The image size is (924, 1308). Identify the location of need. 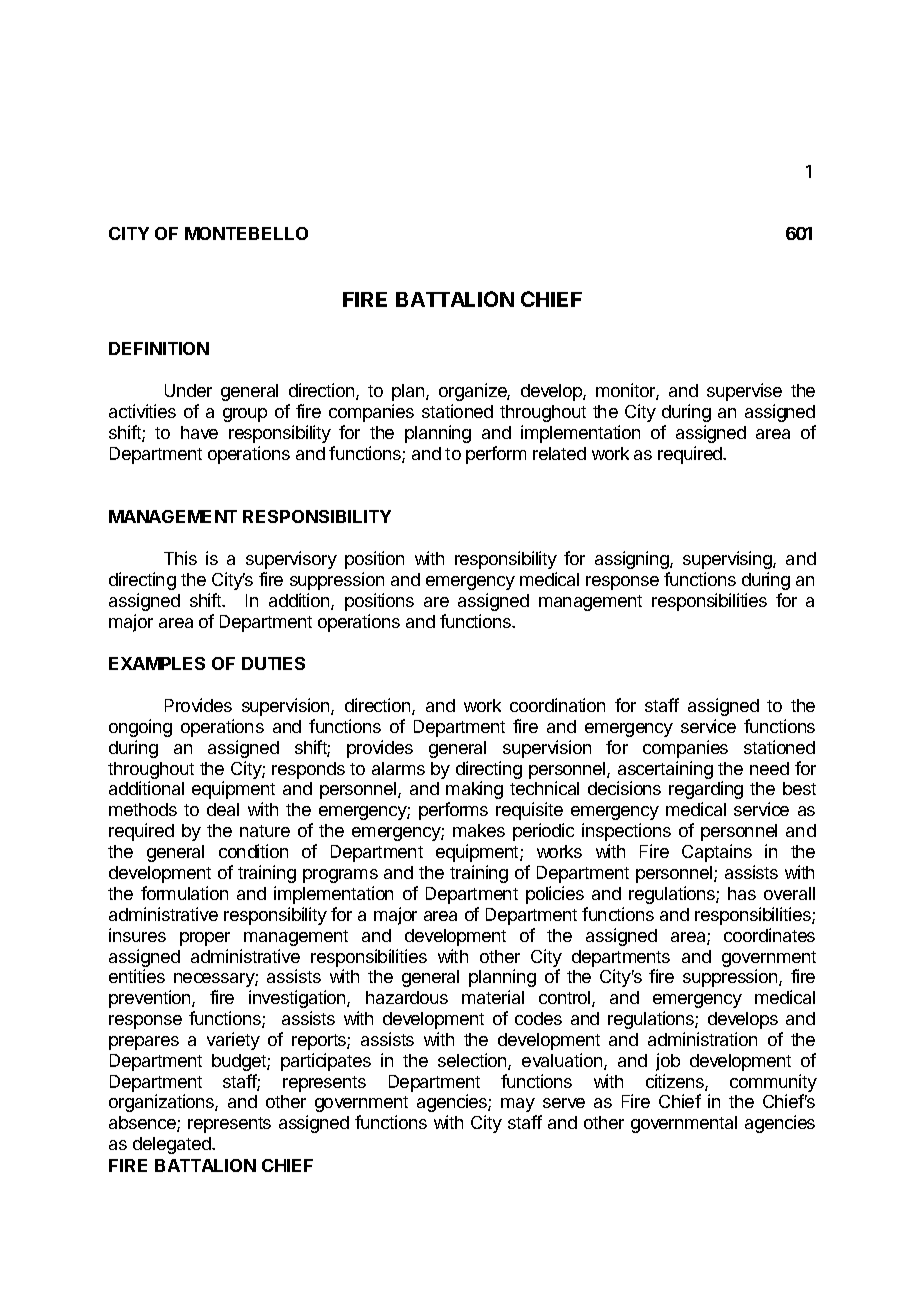
(769, 768).
